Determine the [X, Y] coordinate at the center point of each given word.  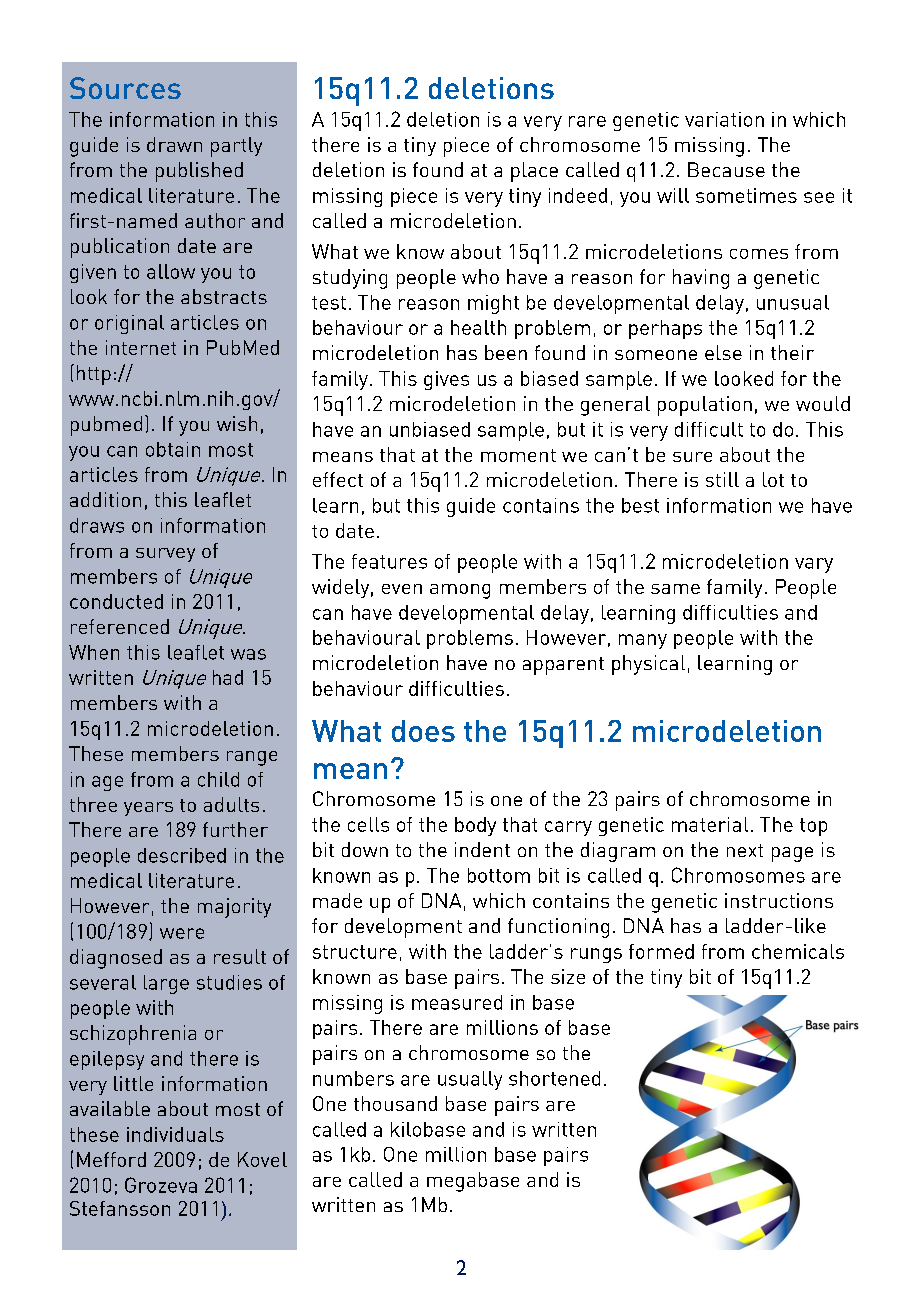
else [723, 352]
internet [141, 347]
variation [724, 119]
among [460, 591]
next [745, 850]
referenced [120, 626]
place [534, 172]
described [182, 855]
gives [446, 380]
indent [482, 849]
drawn [174, 144]
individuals [175, 1134]
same [675, 589]
